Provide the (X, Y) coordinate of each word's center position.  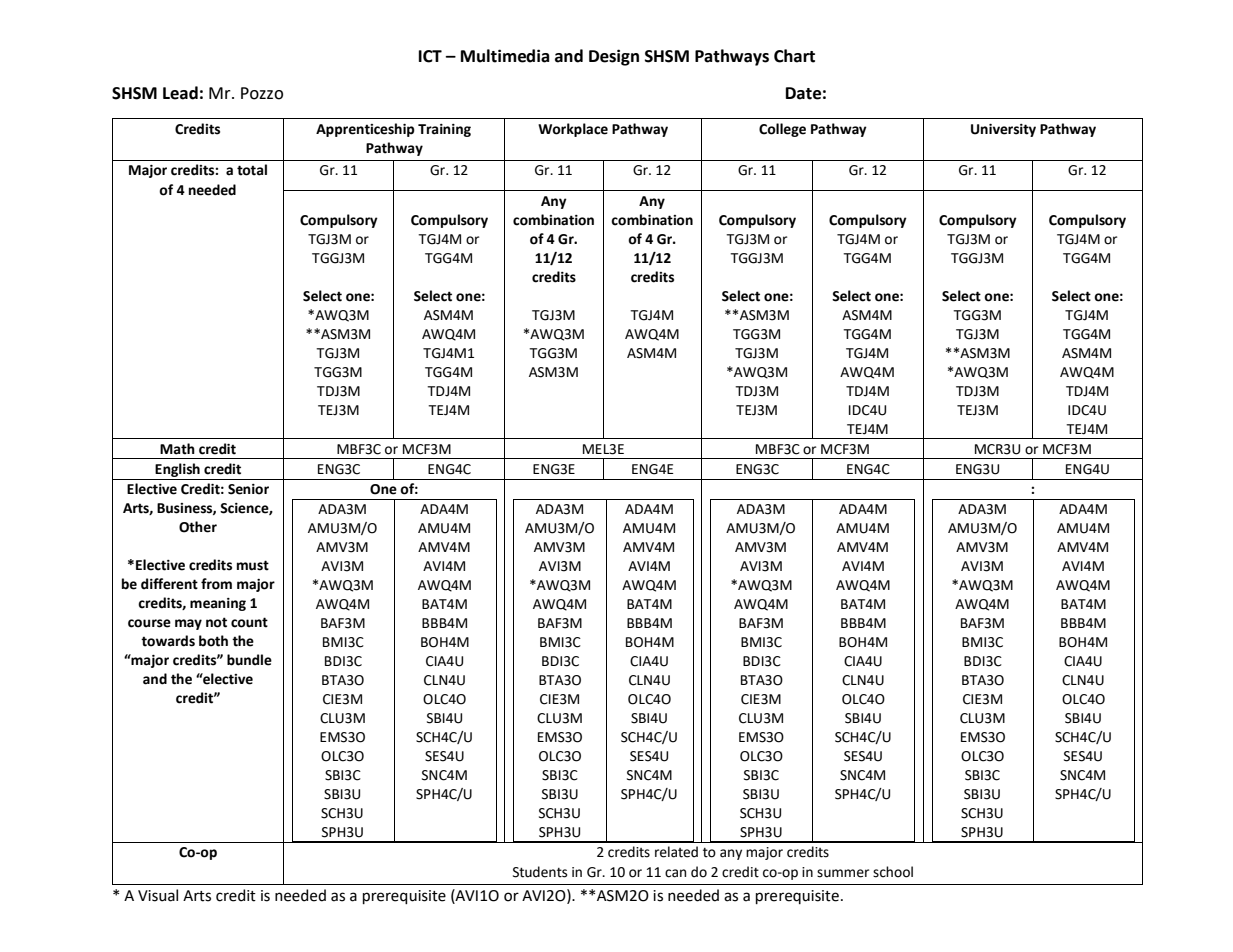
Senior (248, 489)
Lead (180, 93)
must (253, 565)
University (1003, 130)
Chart (794, 56)
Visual (158, 895)
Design (614, 57)
